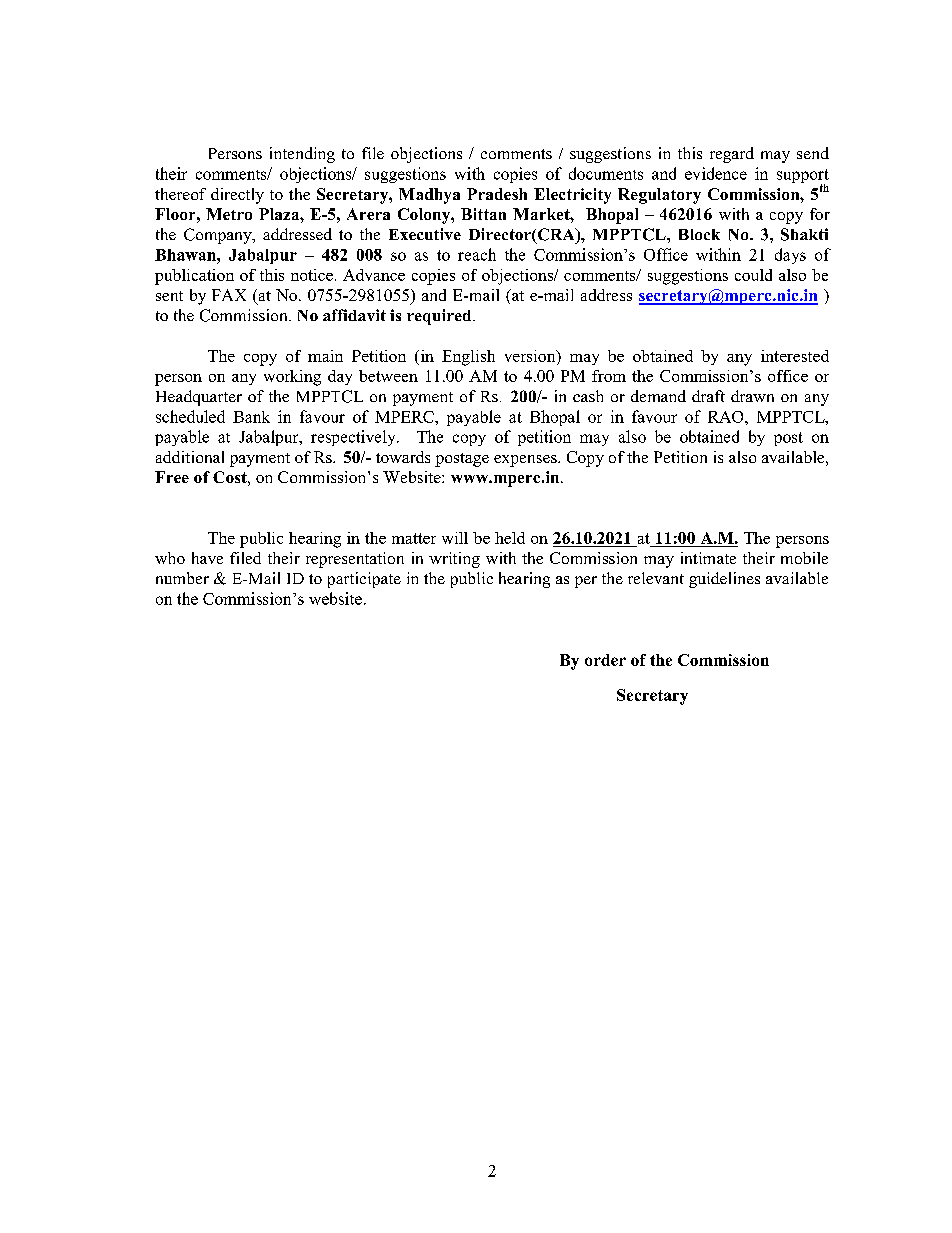 Image resolution: width=952 pixels, height=1233 pixels. I want to click on number, so click(182, 578).
